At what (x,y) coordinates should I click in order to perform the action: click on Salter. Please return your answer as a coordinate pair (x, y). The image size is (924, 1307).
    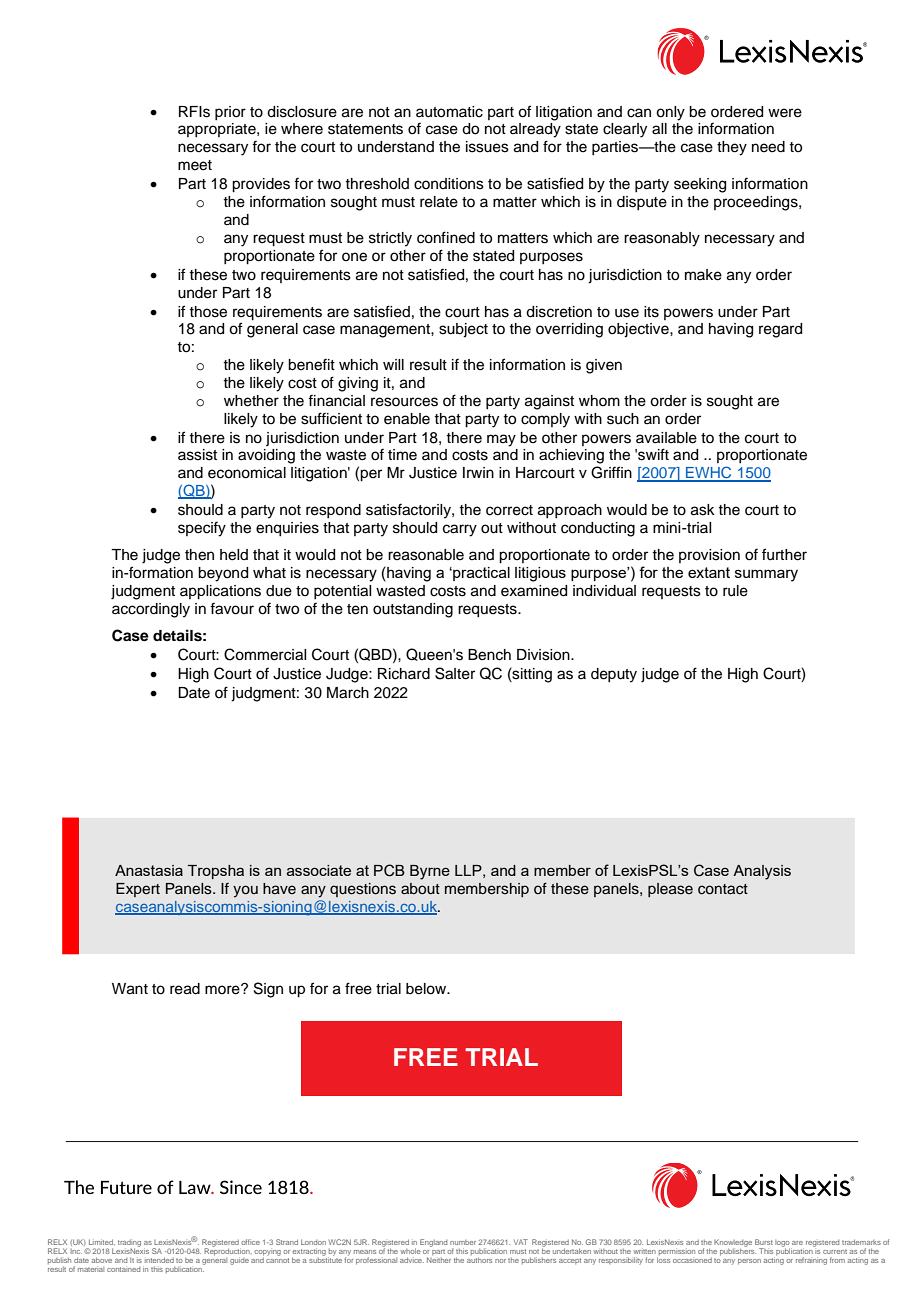
    Looking at the image, I should click on (455, 673).
